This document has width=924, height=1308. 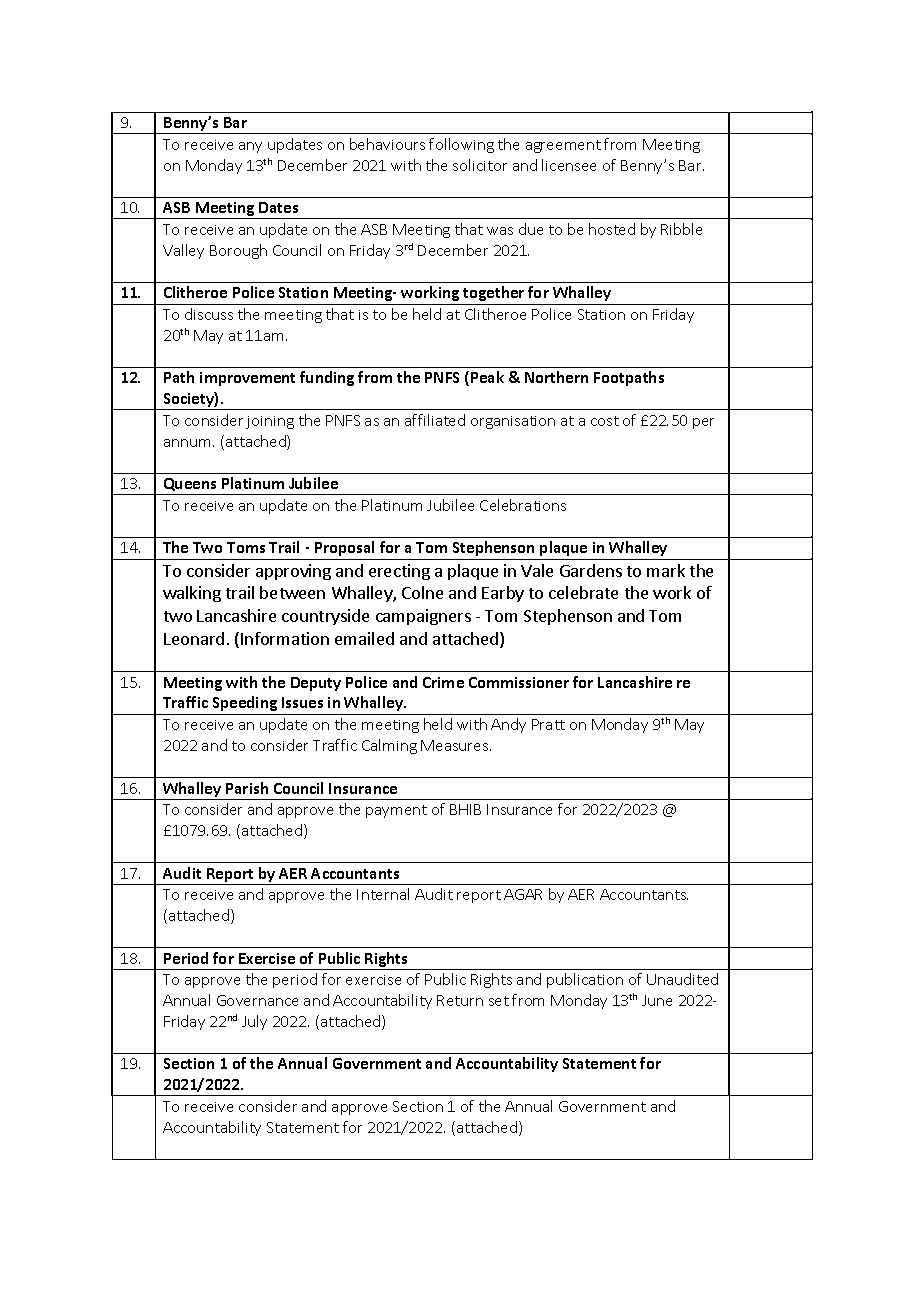 What do you see at coordinates (270, 422) in the document?
I see `joining` at bounding box center [270, 422].
